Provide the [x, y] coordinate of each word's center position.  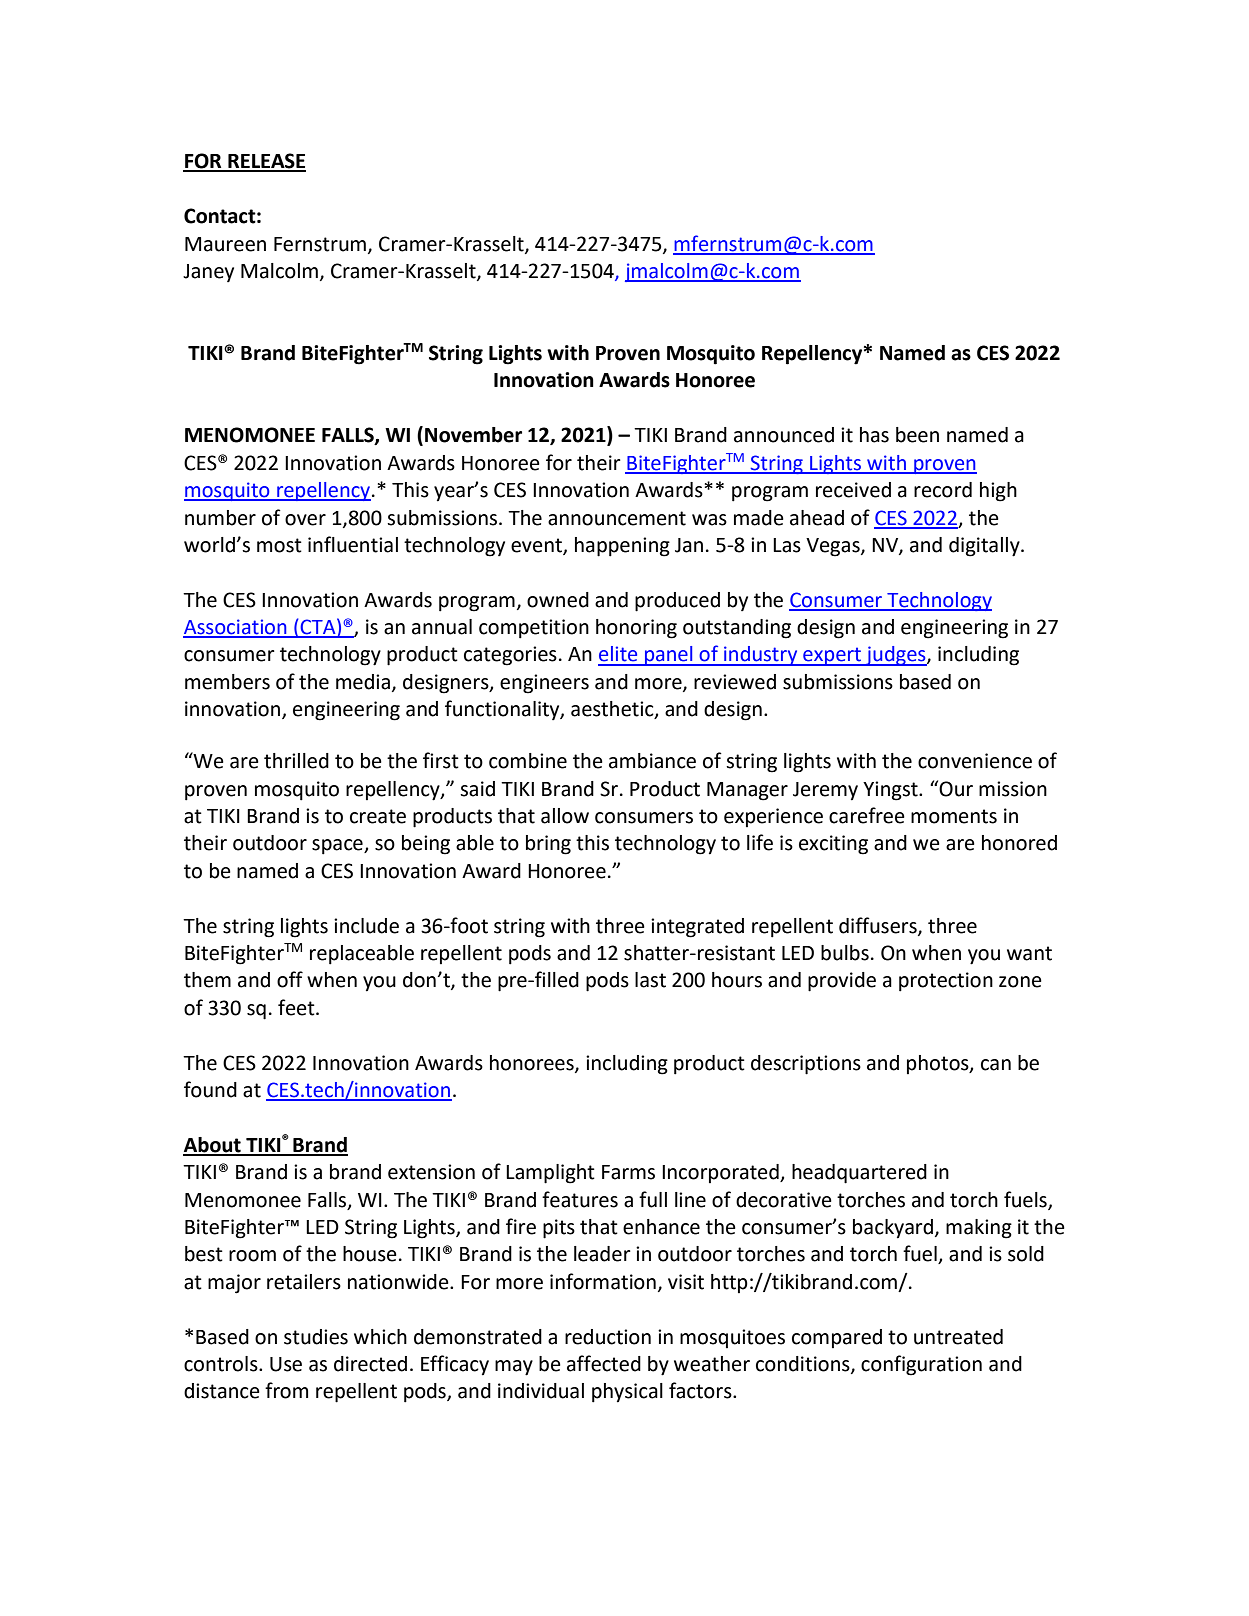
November [473, 435]
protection [946, 982]
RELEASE [266, 162]
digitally [985, 547]
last [650, 980]
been [917, 435]
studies [316, 1337]
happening [622, 547]
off [290, 979]
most [279, 545]
